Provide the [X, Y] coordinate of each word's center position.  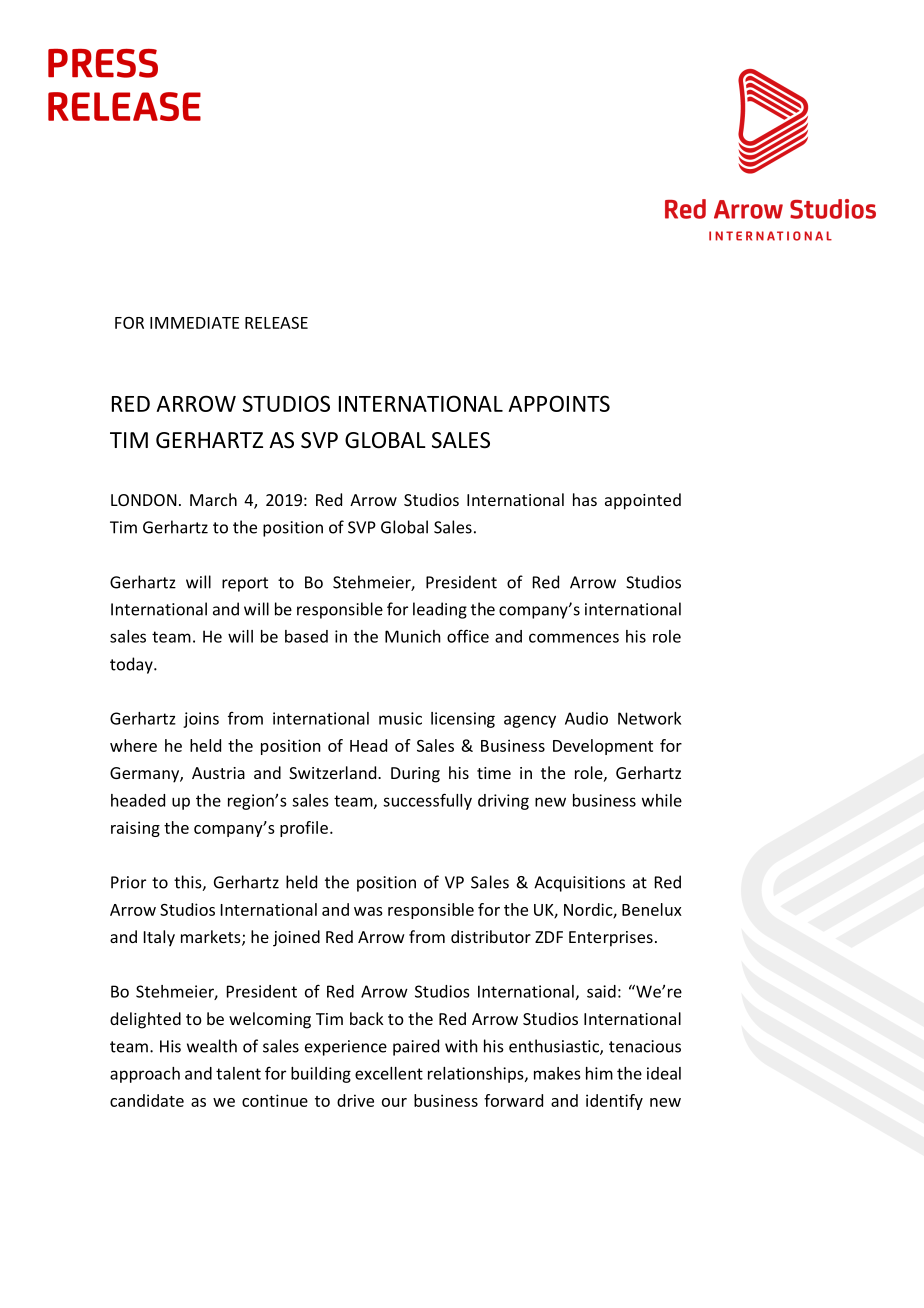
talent [238, 1073]
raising [135, 829]
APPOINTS [559, 403]
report [245, 584]
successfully [427, 801]
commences [574, 638]
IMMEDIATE [194, 323]
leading [440, 610]
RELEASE [276, 323]
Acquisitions [579, 884]
